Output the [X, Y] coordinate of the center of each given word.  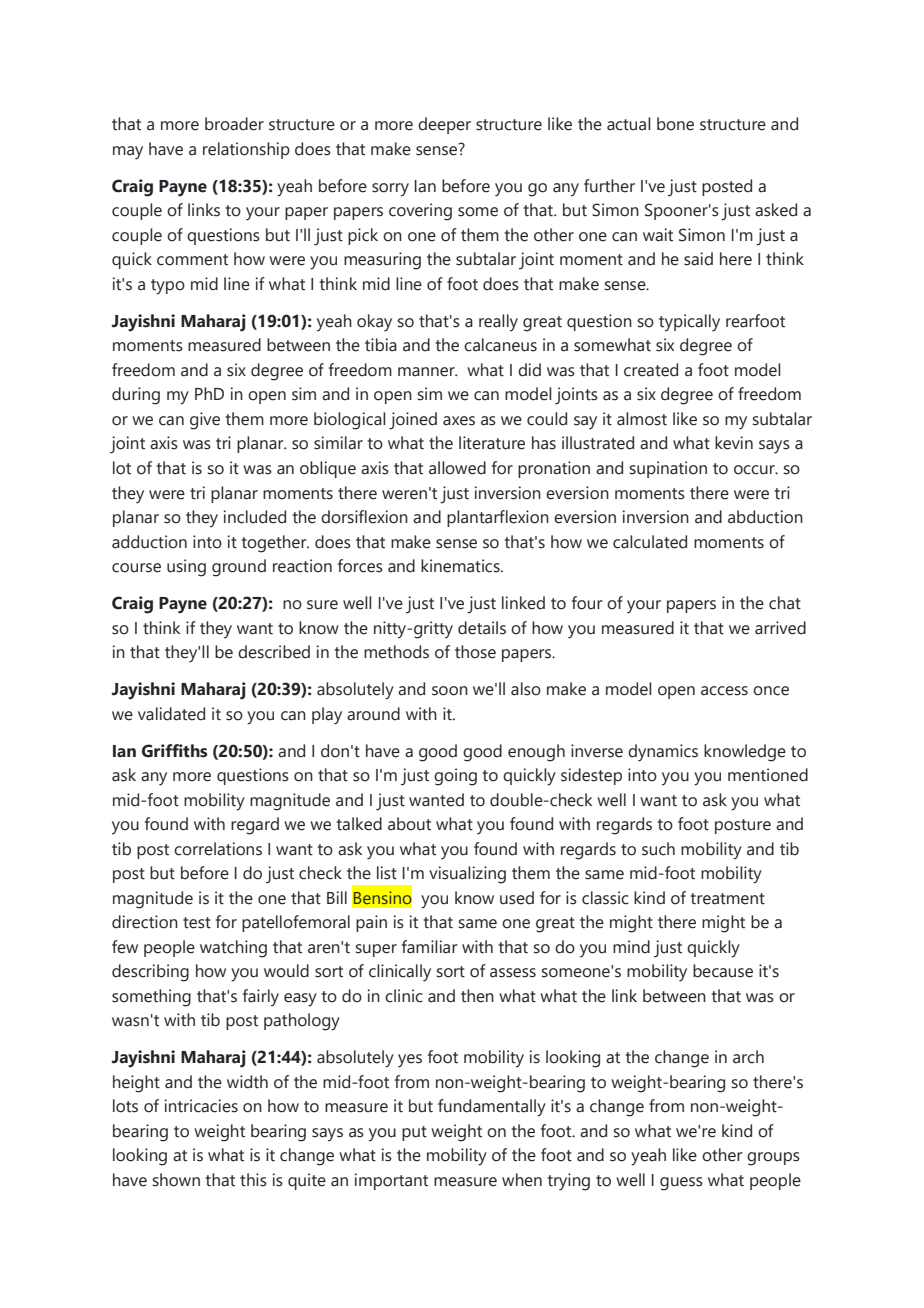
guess [681, 1184]
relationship [246, 150]
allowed [457, 468]
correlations [218, 849]
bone [675, 124]
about [409, 824]
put [414, 1133]
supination [668, 469]
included [255, 517]
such [658, 849]
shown [176, 1180]
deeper [444, 125]
